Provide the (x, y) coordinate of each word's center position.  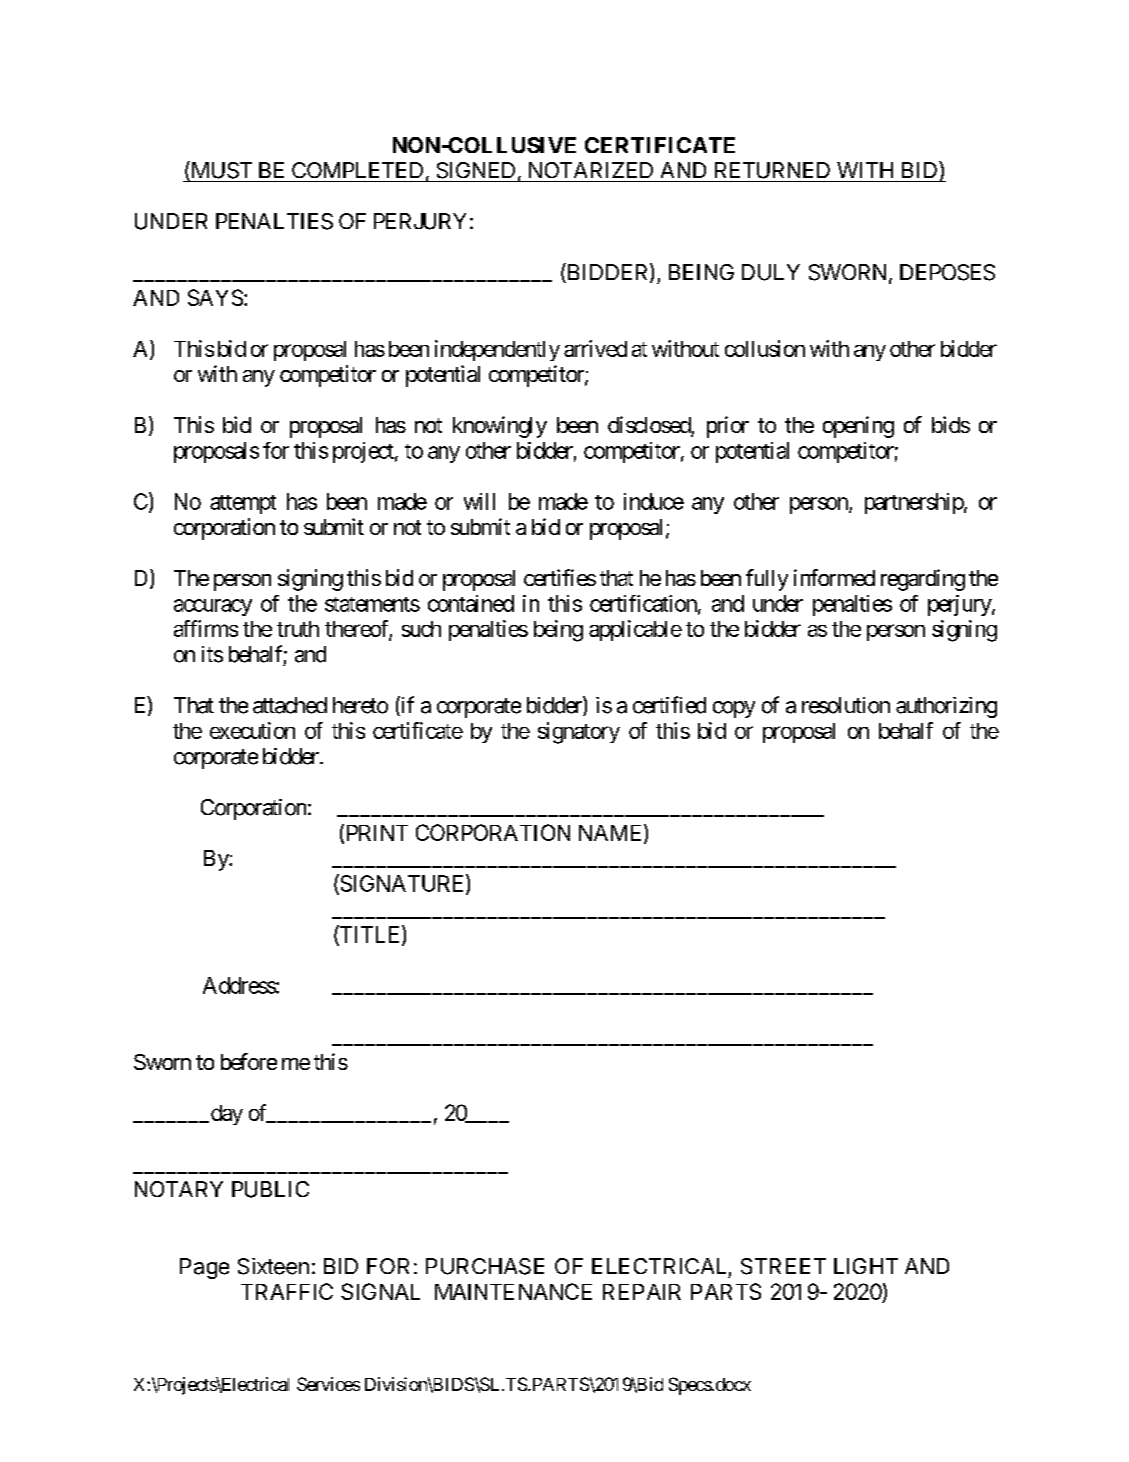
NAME (612, 833)
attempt (243, 504)
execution (252, 730)
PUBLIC (270, 1189)
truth (298, 629)
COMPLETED (357, 170)
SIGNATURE (402, 884)
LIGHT (866, 1266)
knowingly (500, 427)
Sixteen (273, 1266)
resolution (846, 705)
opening (858, 427)
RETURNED (772, 170)
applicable (635, 630)
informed (834, 577)
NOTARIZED (591, 170)
